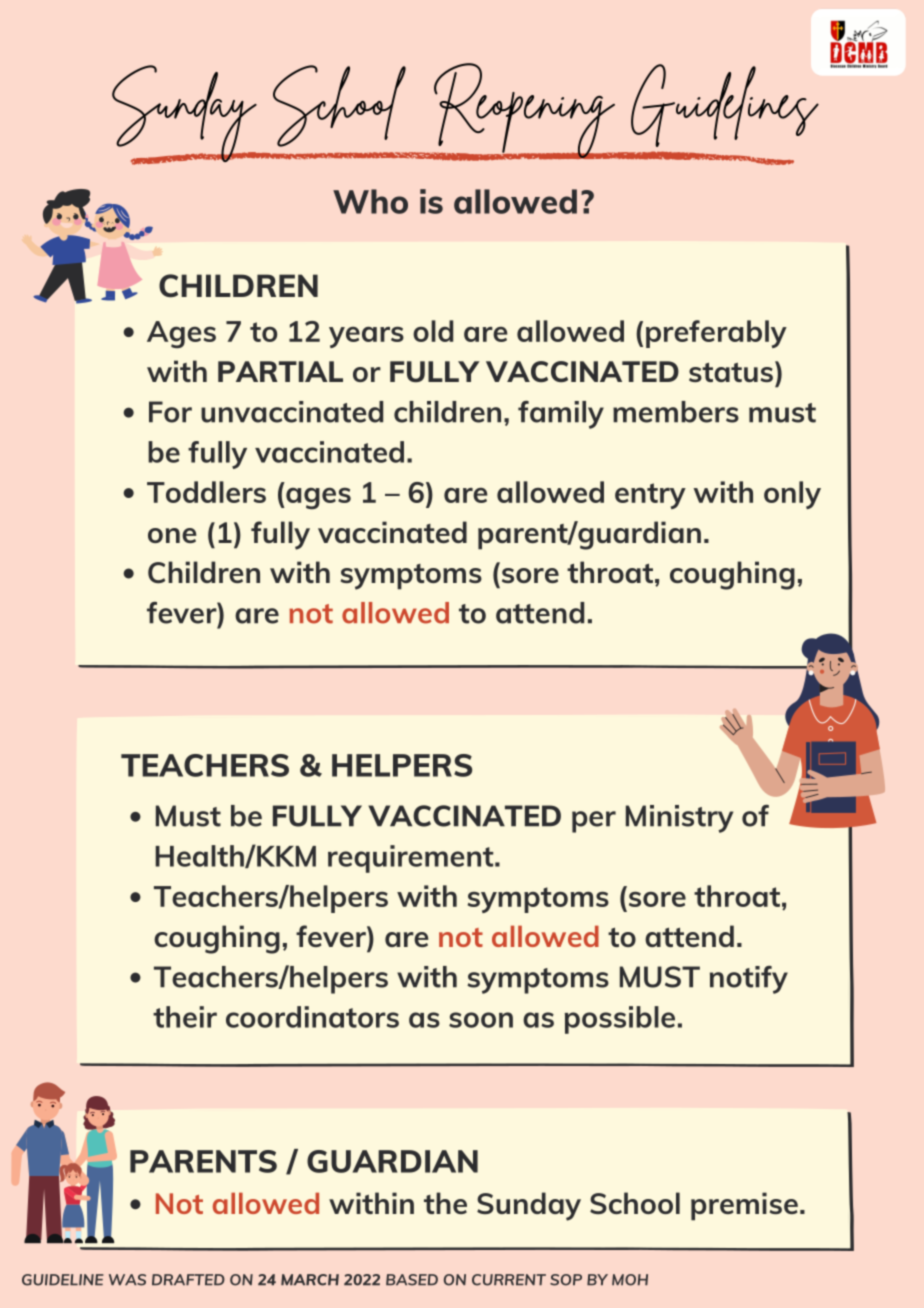  I want to click on entry, so click(650, 496).
